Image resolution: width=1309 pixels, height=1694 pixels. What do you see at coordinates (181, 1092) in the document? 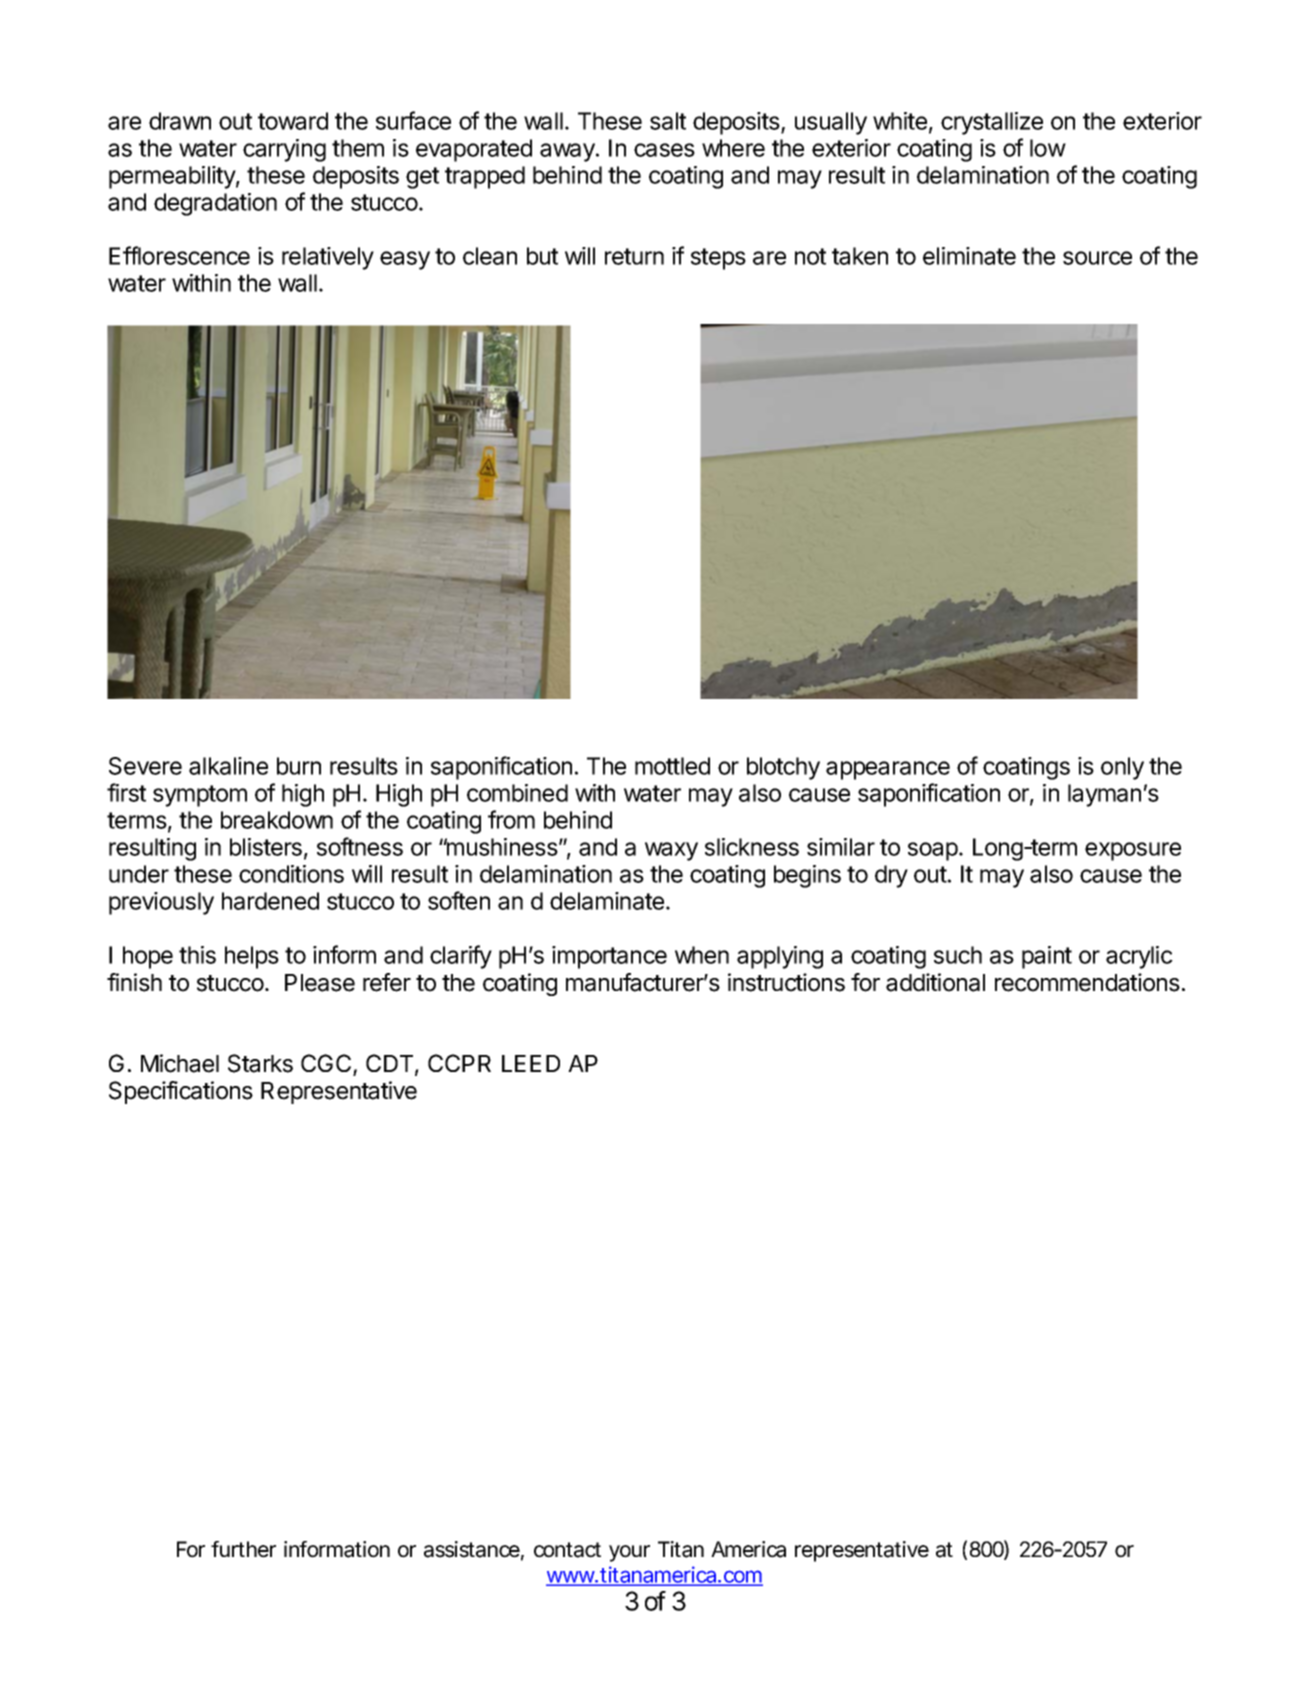
I see `Specifications` at bounding box center [181, 1092].
